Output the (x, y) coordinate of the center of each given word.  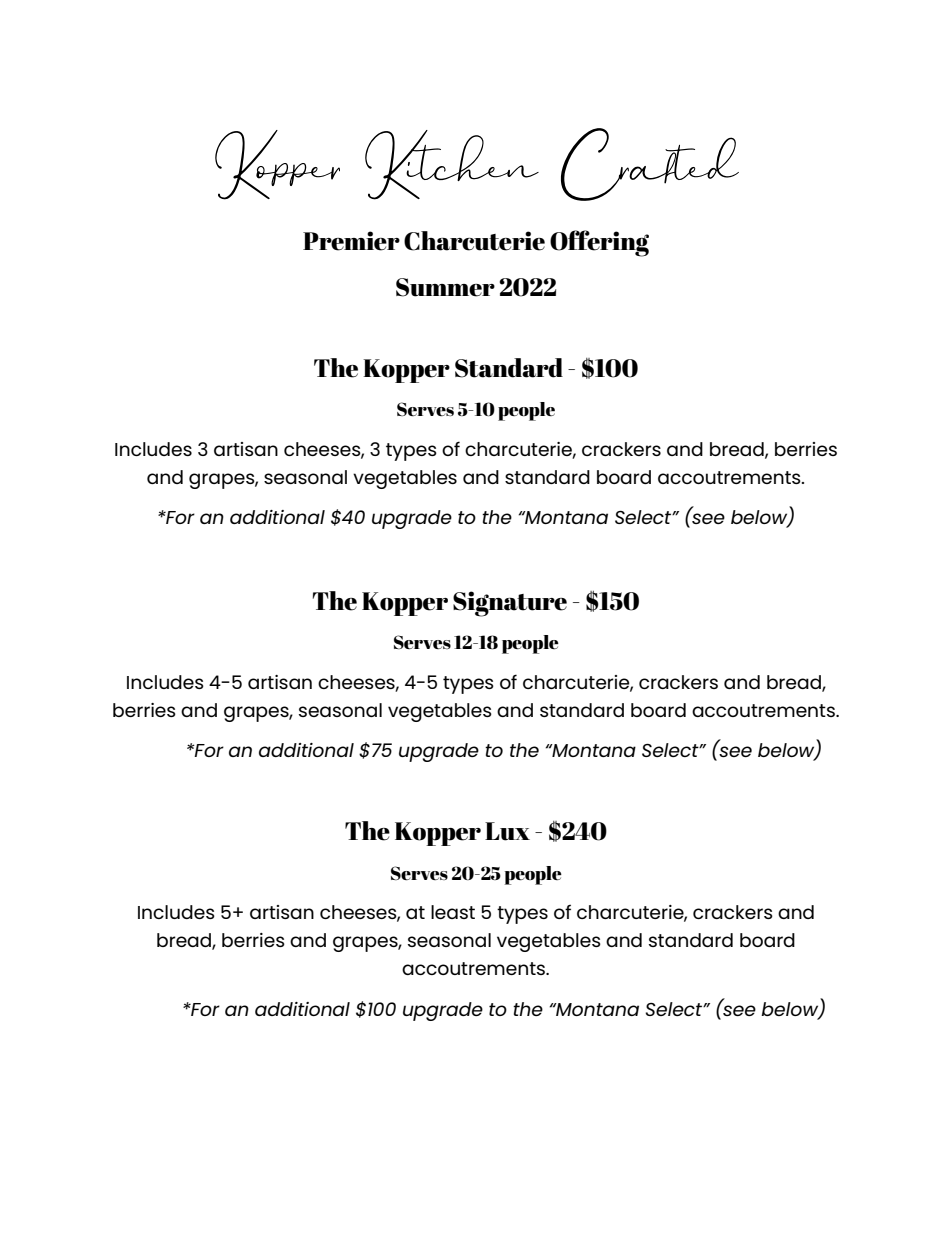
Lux (507, 831)
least (453, 912)
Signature (510, 604)
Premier (351, 241)
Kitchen (452, 165)
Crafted (650, 164)
